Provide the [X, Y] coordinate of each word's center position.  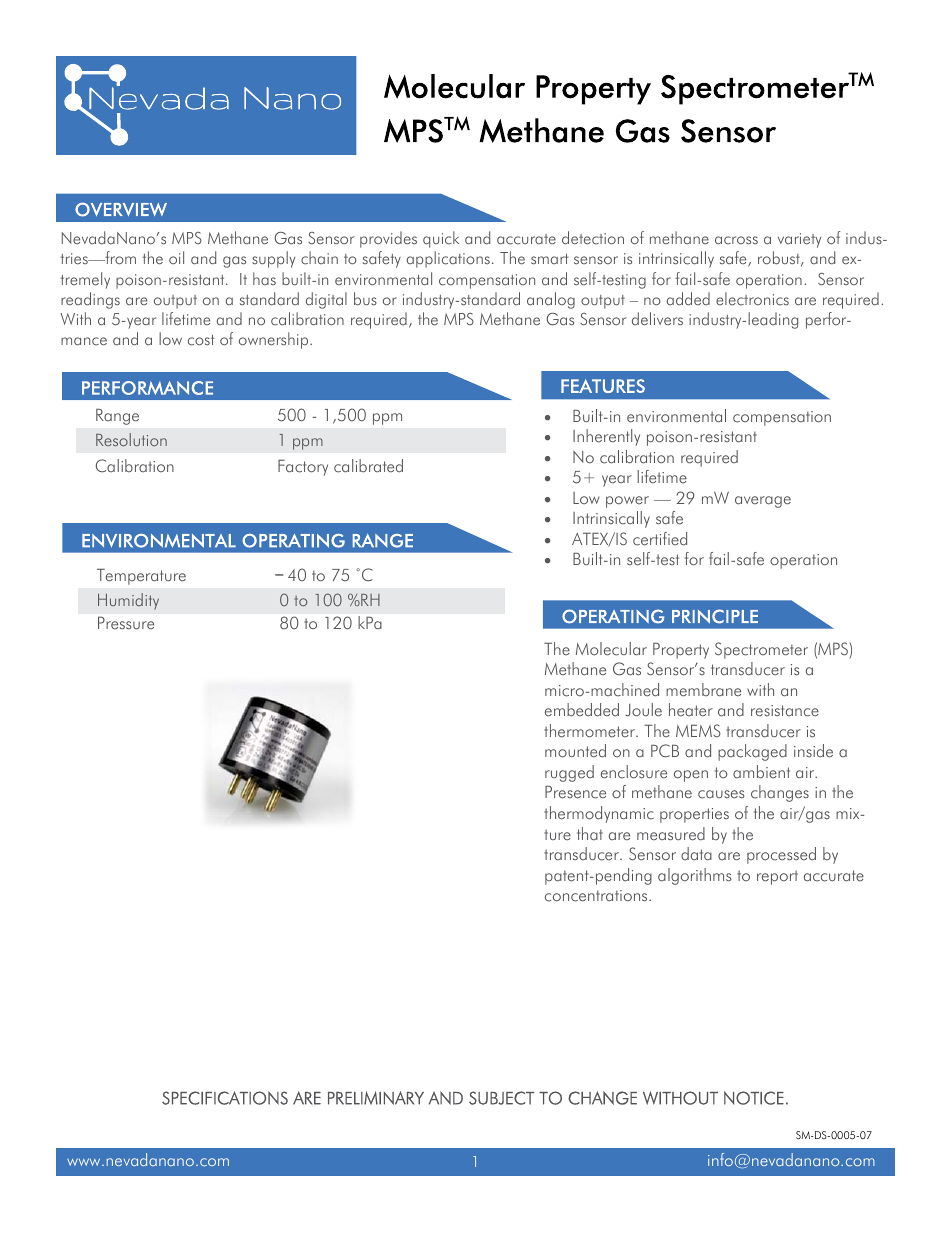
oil [176, 257]
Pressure [126, 623]
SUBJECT [501, 1098]
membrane [703, 690]
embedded [582, 710]
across [736, 240]
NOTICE [754, 1098]
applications [448, 259]
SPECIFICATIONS [225, 1098]
